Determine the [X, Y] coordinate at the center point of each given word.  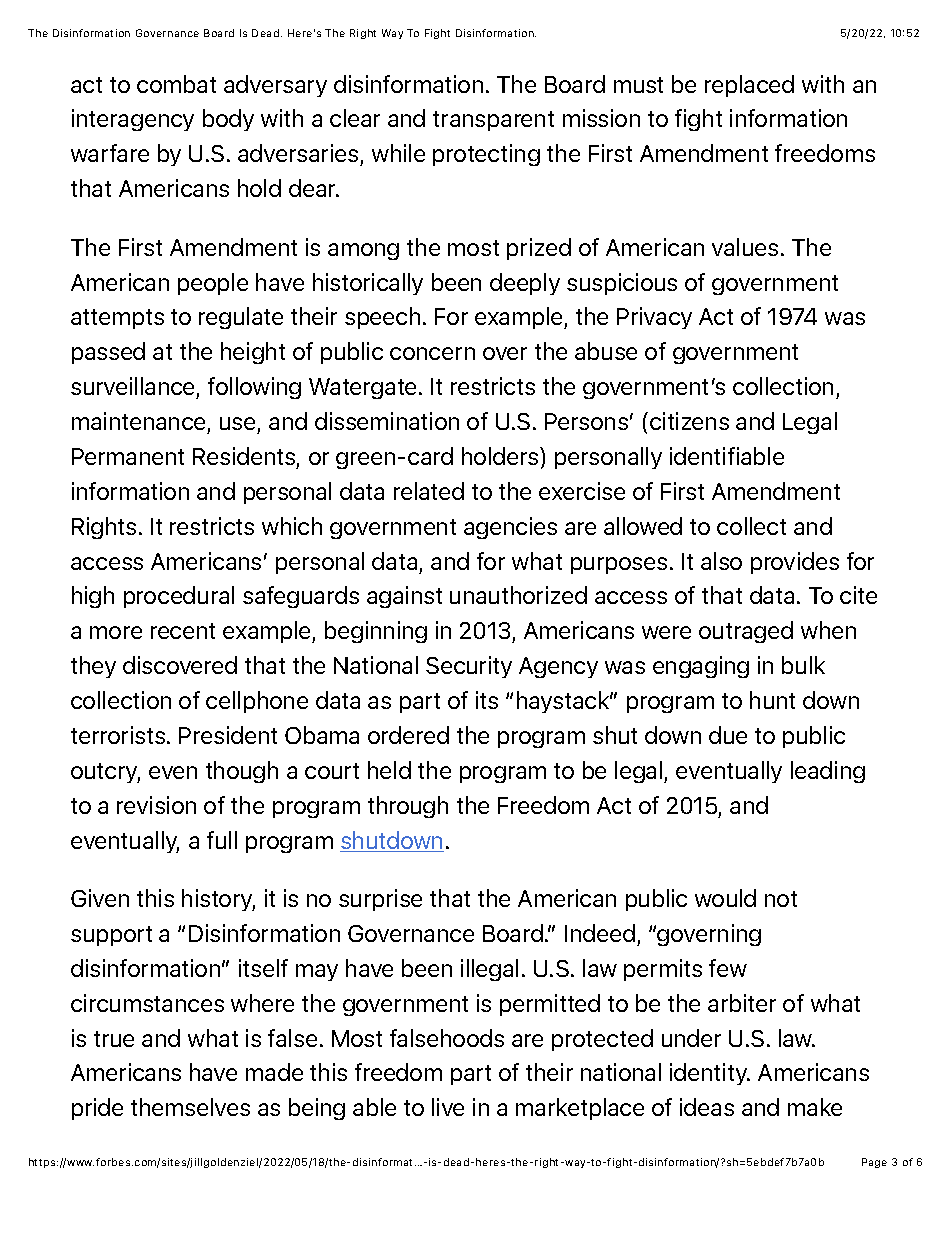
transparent [493, 121]
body [228, 120]
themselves [190, 1107]
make [815, 1107]
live [448, 1107]
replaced [749, 86]
